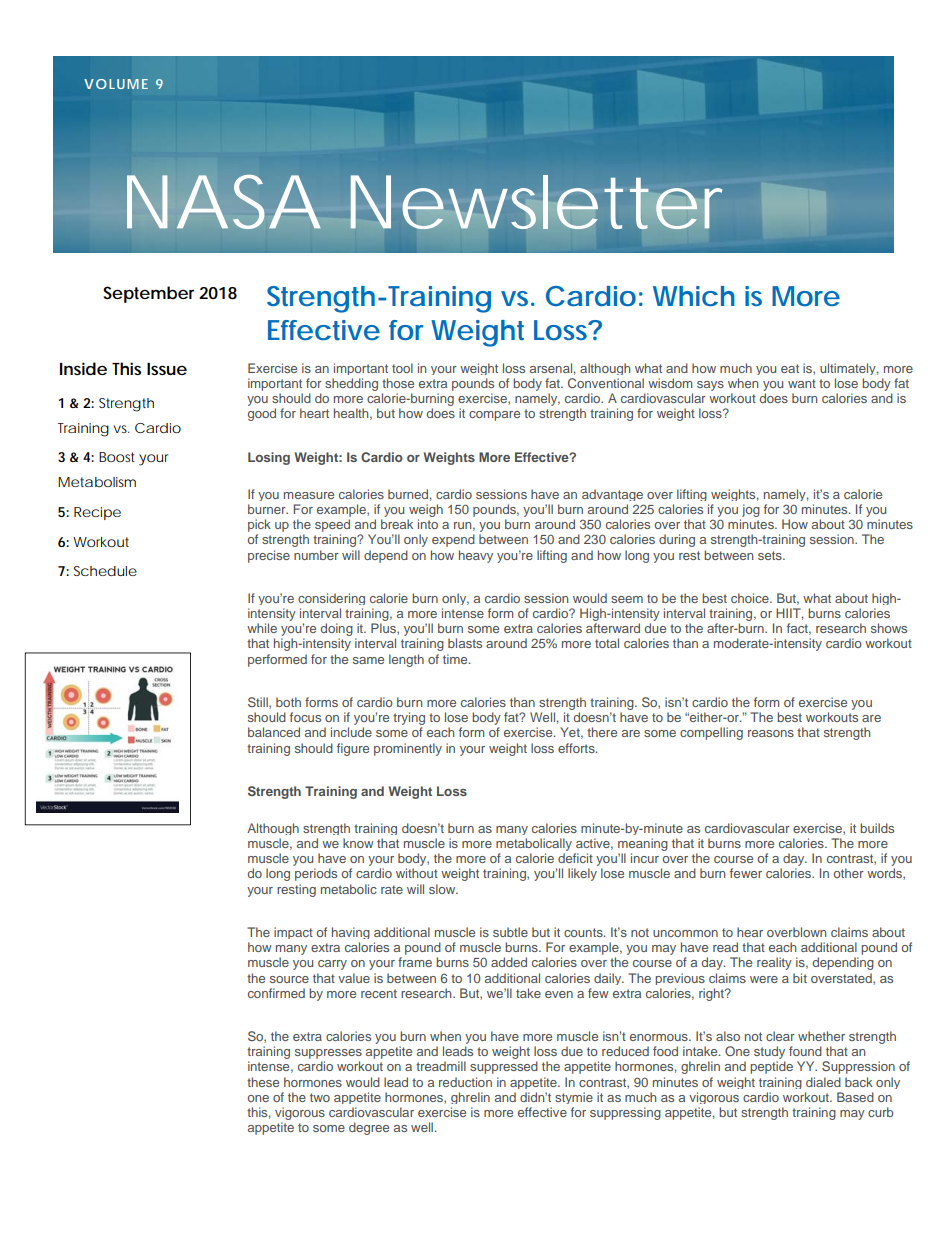 The image size is (952, 1233). Describe the element at coordinates (823, 1082) in the screenshot. I see `dialed` at that location.
